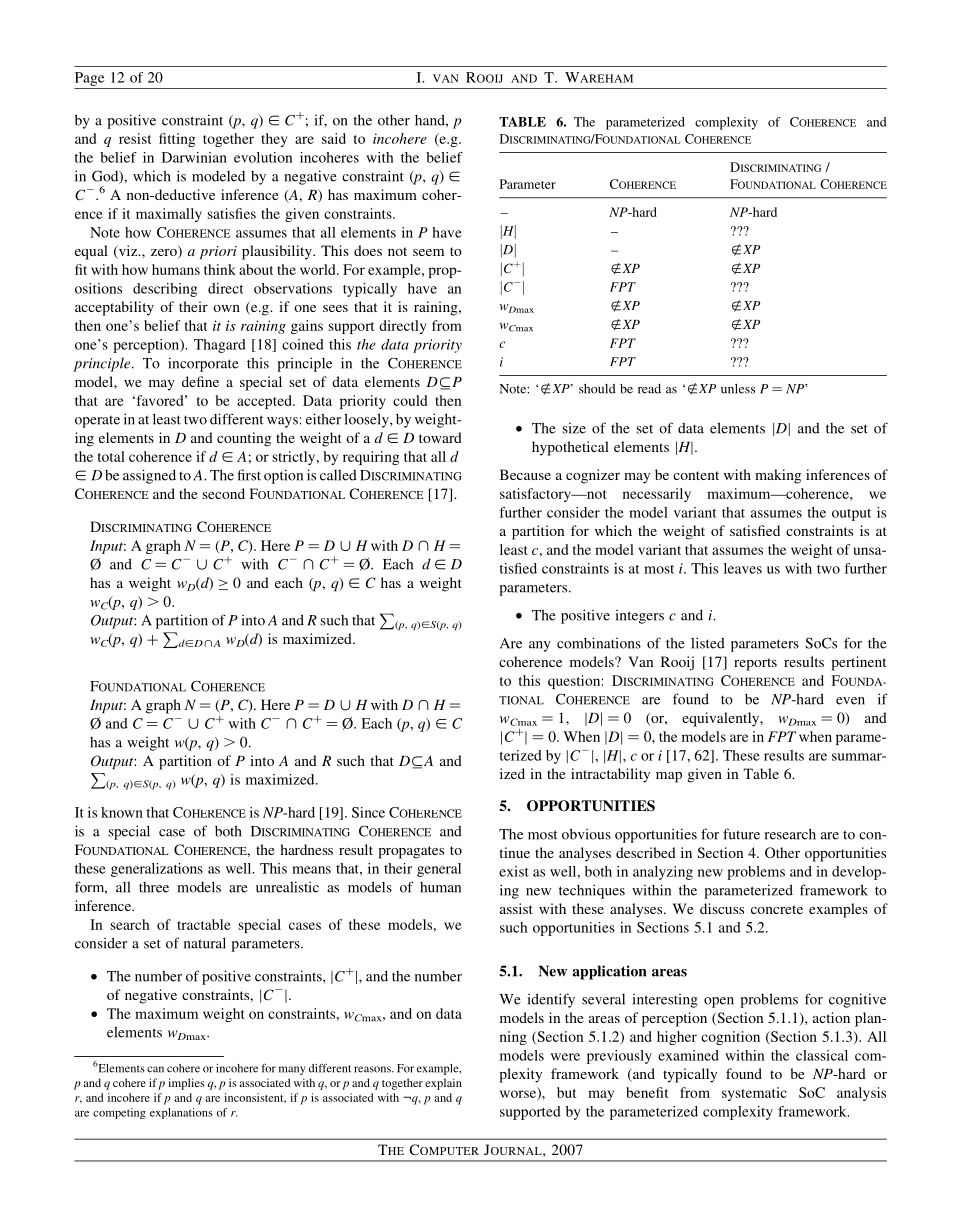 The width and height of the screenshot is (953, 1232). I want to click on seem, so click(428, 252).
